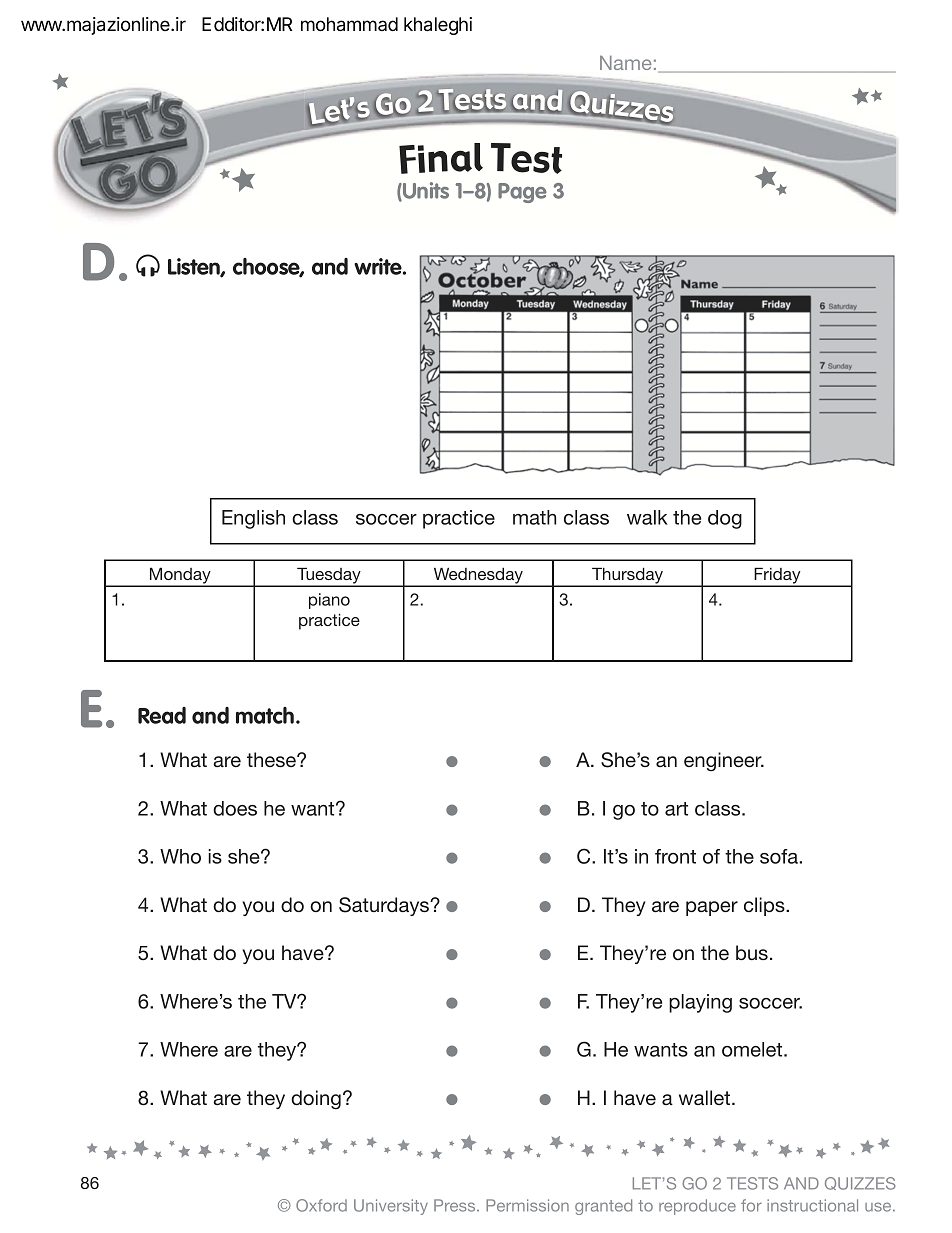 The height and width of the page is (1233, 952). What do you see at coordinates (777, 576) in the page?
I see `Friday` at bounding box center [777, 576].
